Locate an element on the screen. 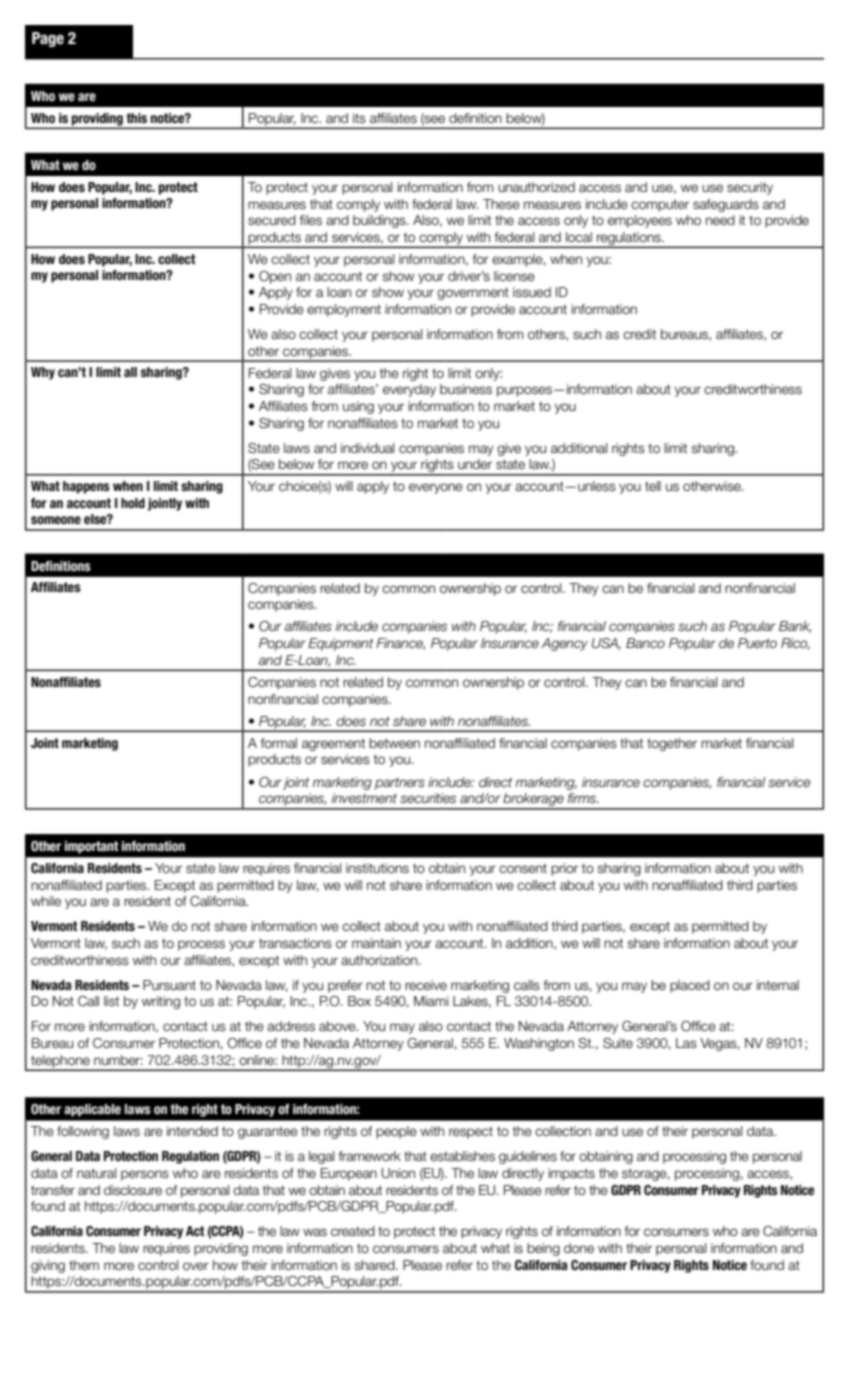 The height and width of the screenshot is (1400, 849). everyone is located at coordinates (436, 488).
